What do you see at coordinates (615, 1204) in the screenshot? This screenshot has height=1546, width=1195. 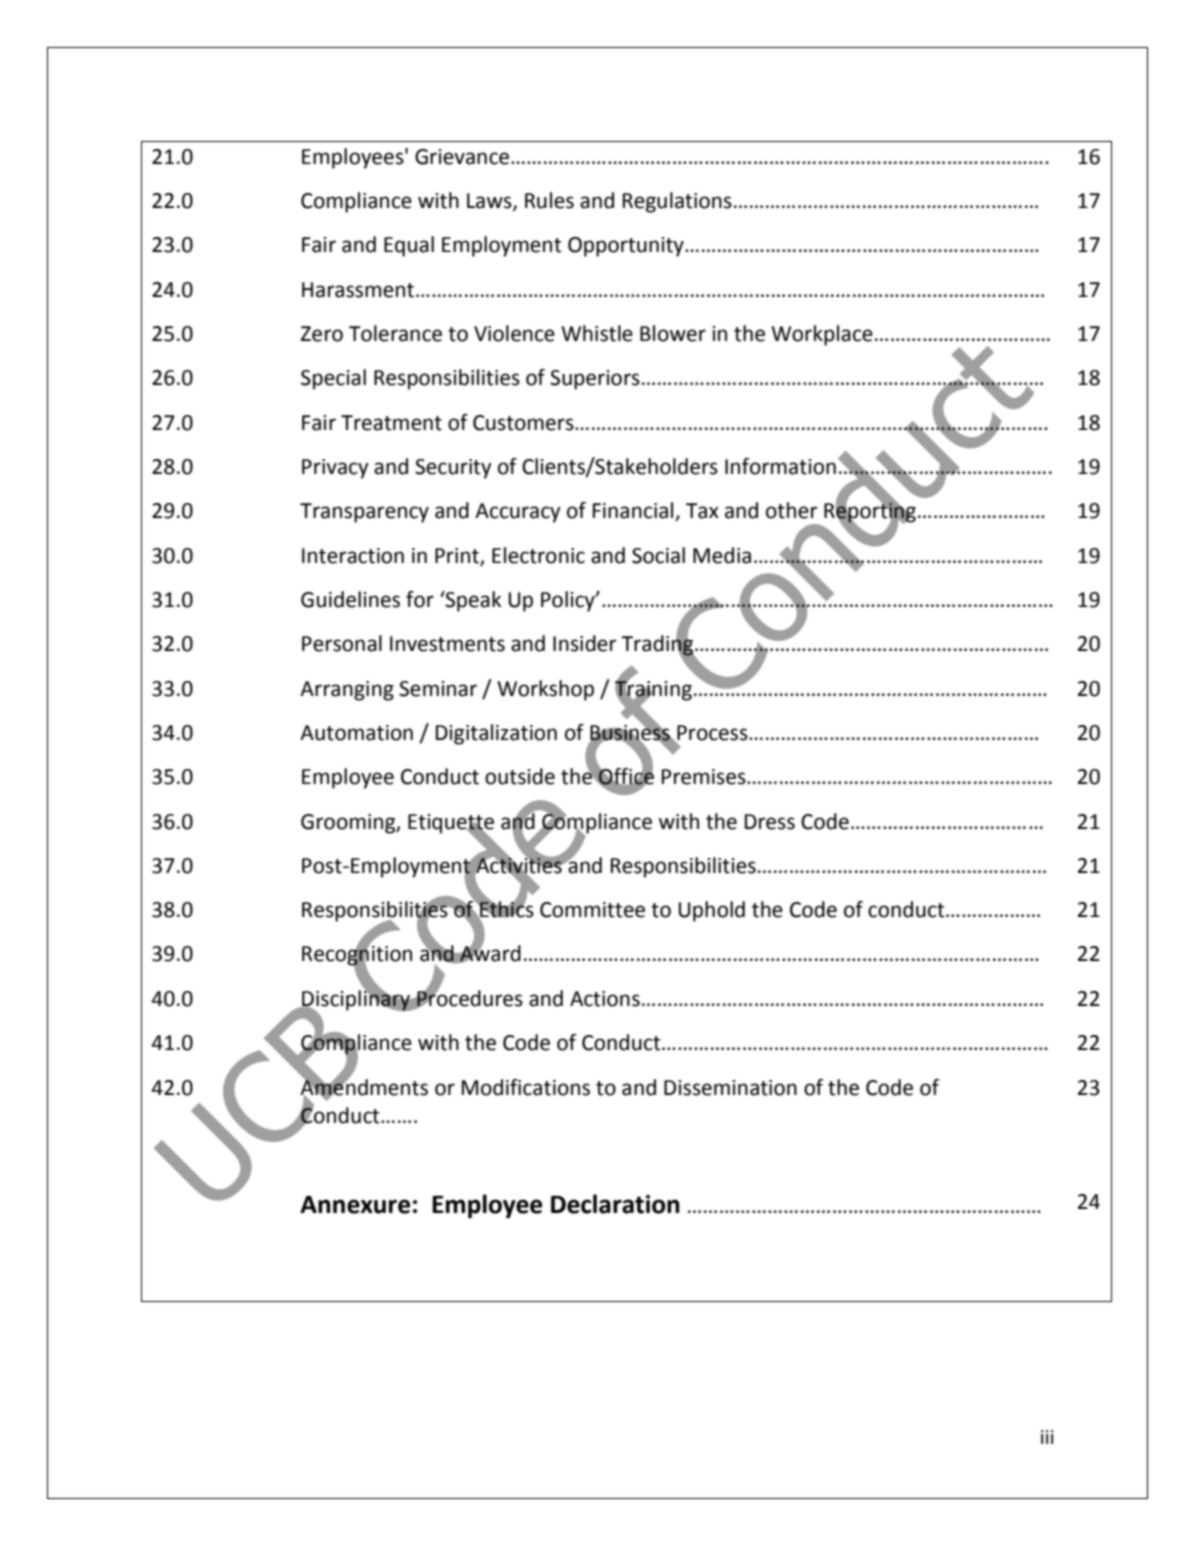 I see `Declaration` at bounding box center [615, 1204].
